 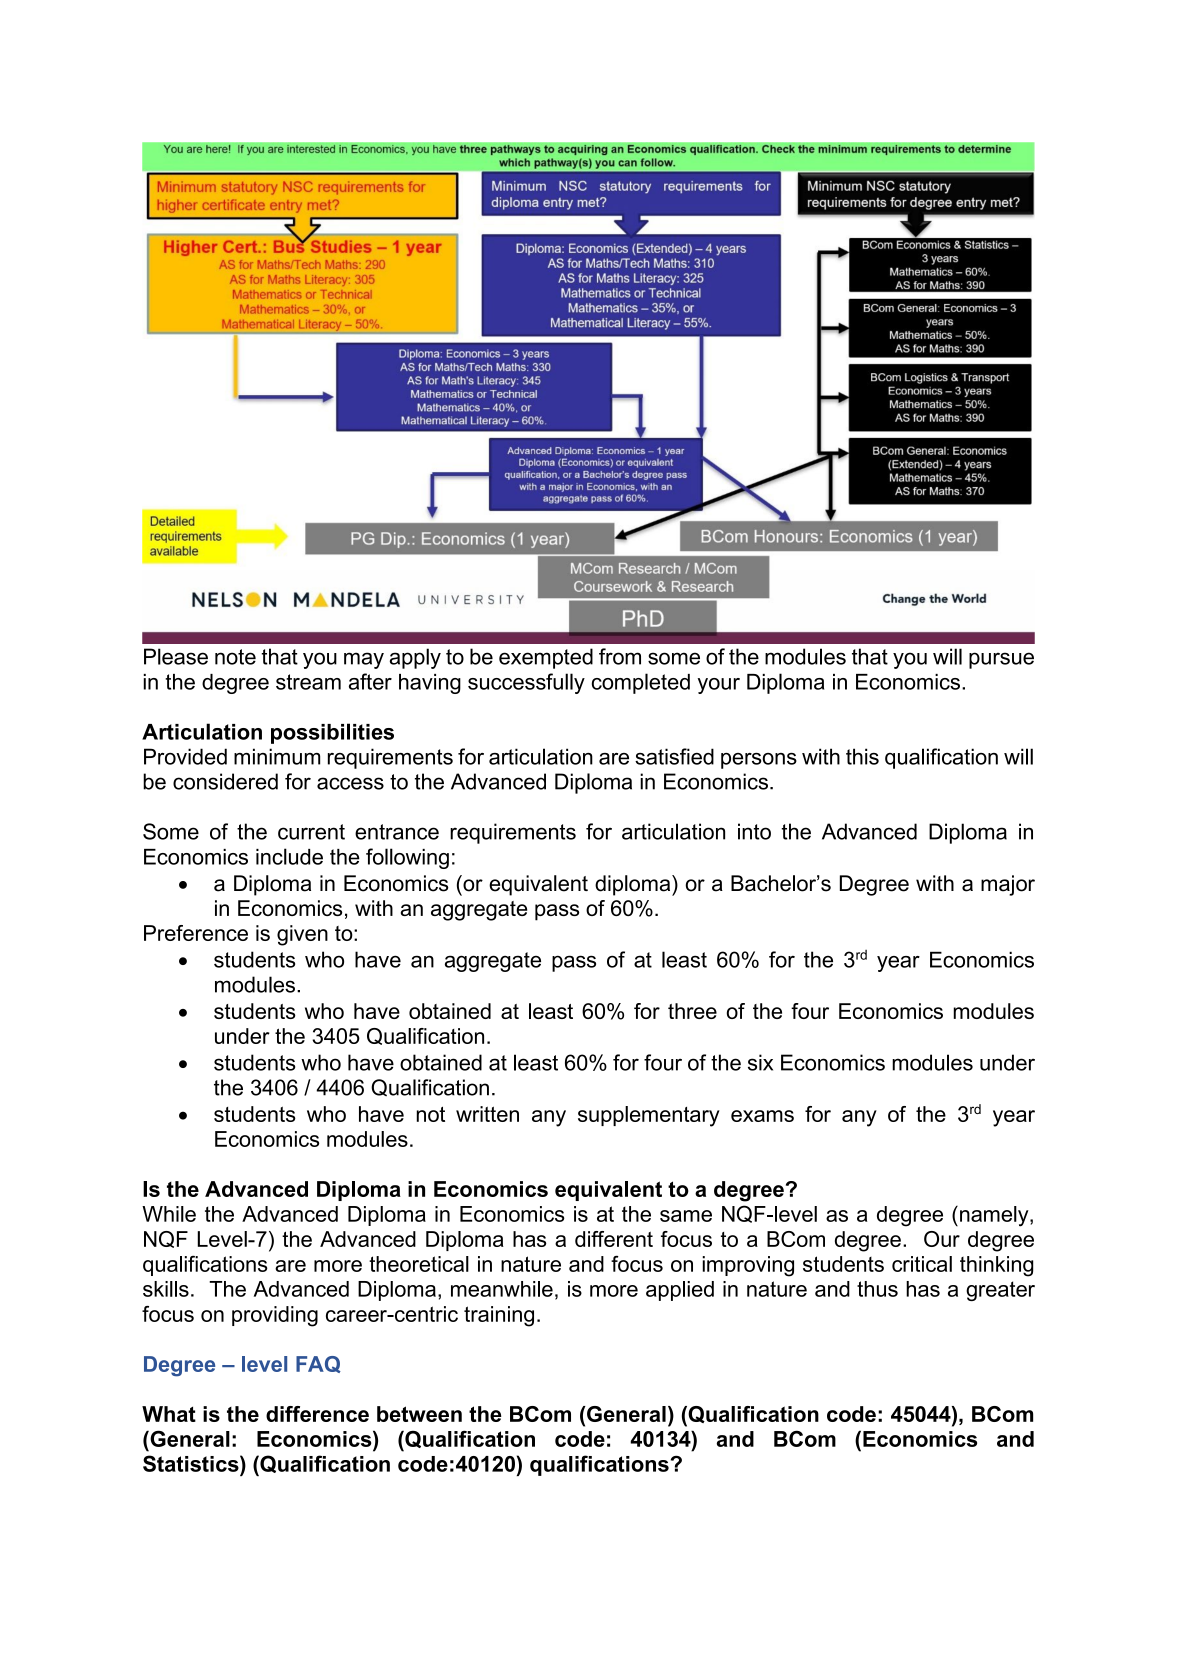 I want to click on given, so click(x=302, y=935).
